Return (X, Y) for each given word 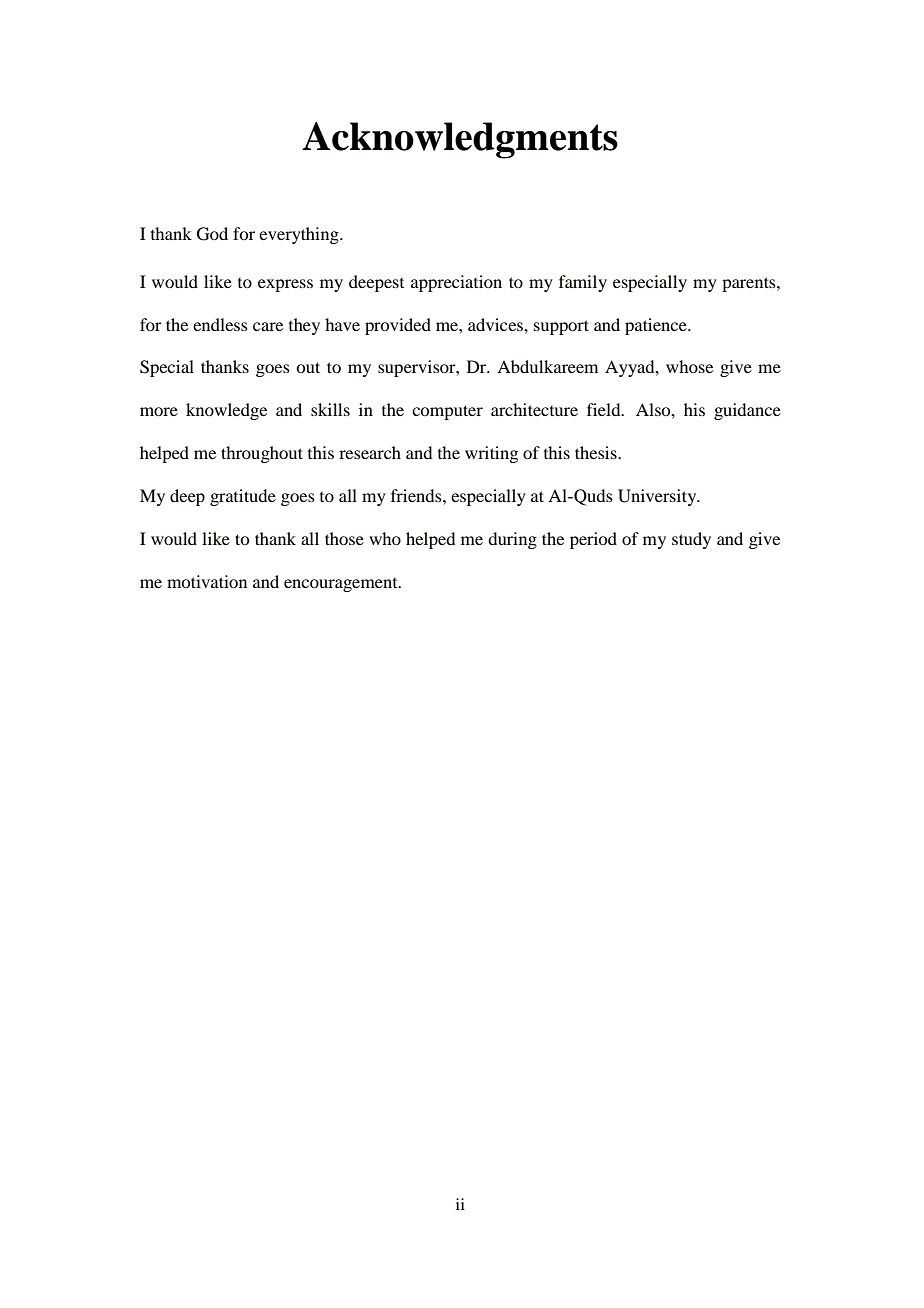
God (212, 234)
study (691, 540)
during (512, 540)
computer (447, 412)
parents (750, 284)
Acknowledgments (460, 140)
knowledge (226, 411)
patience (657, 326)
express (285, 285)
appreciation (456, 283)
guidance (747, 411)
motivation (207, 581)
